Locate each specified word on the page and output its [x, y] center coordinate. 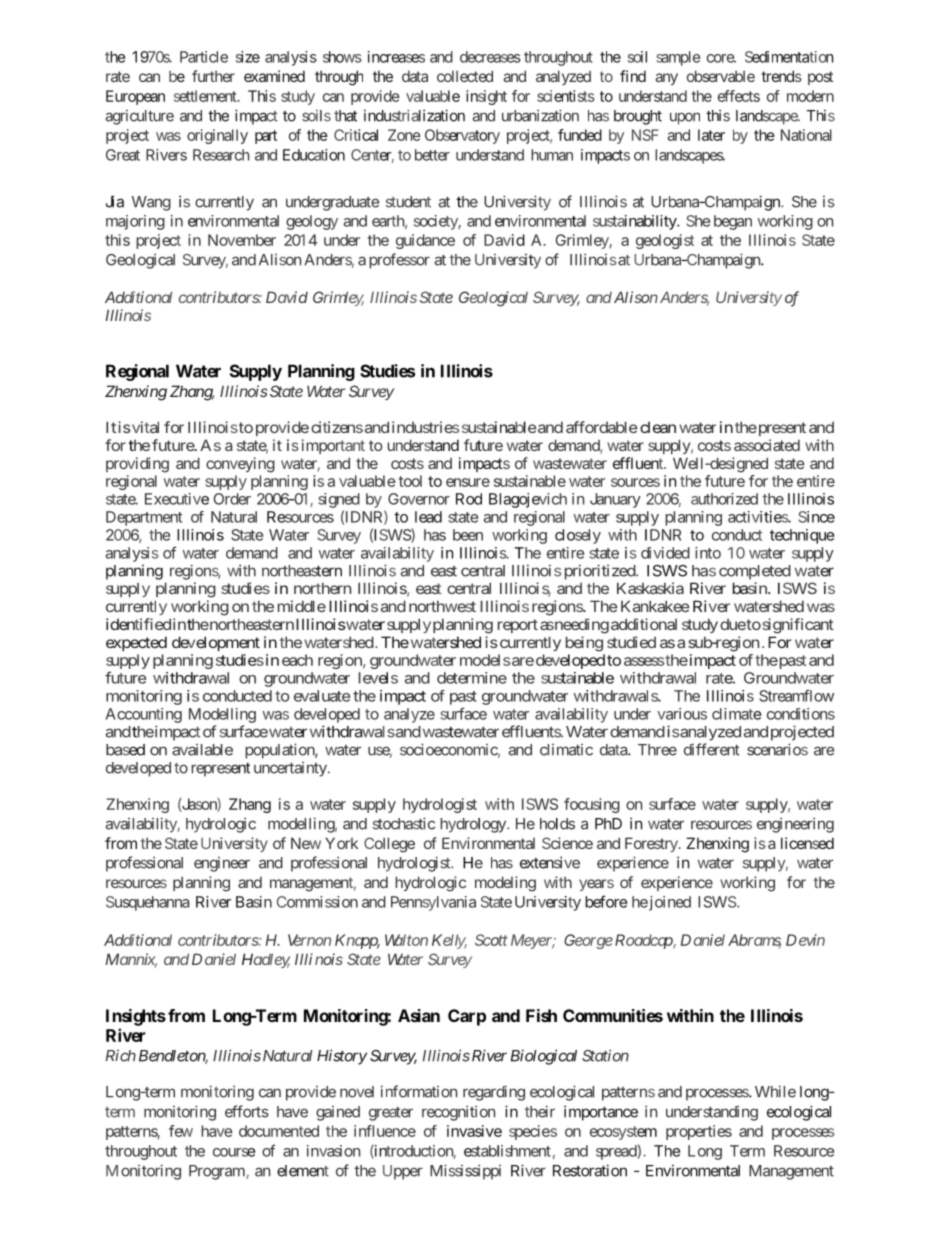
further [213, 76]
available [202, 750]
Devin [805, 940]
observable [721, 76]
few [181, 1131]
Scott [491, 940]
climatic [566, 750]
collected [465, 76]
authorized [724, 499]
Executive [177, 499]
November [242, 240]
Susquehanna [148, 903]
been [468, 535]
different [711, 749]
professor [399, 261]
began [733, 222]
